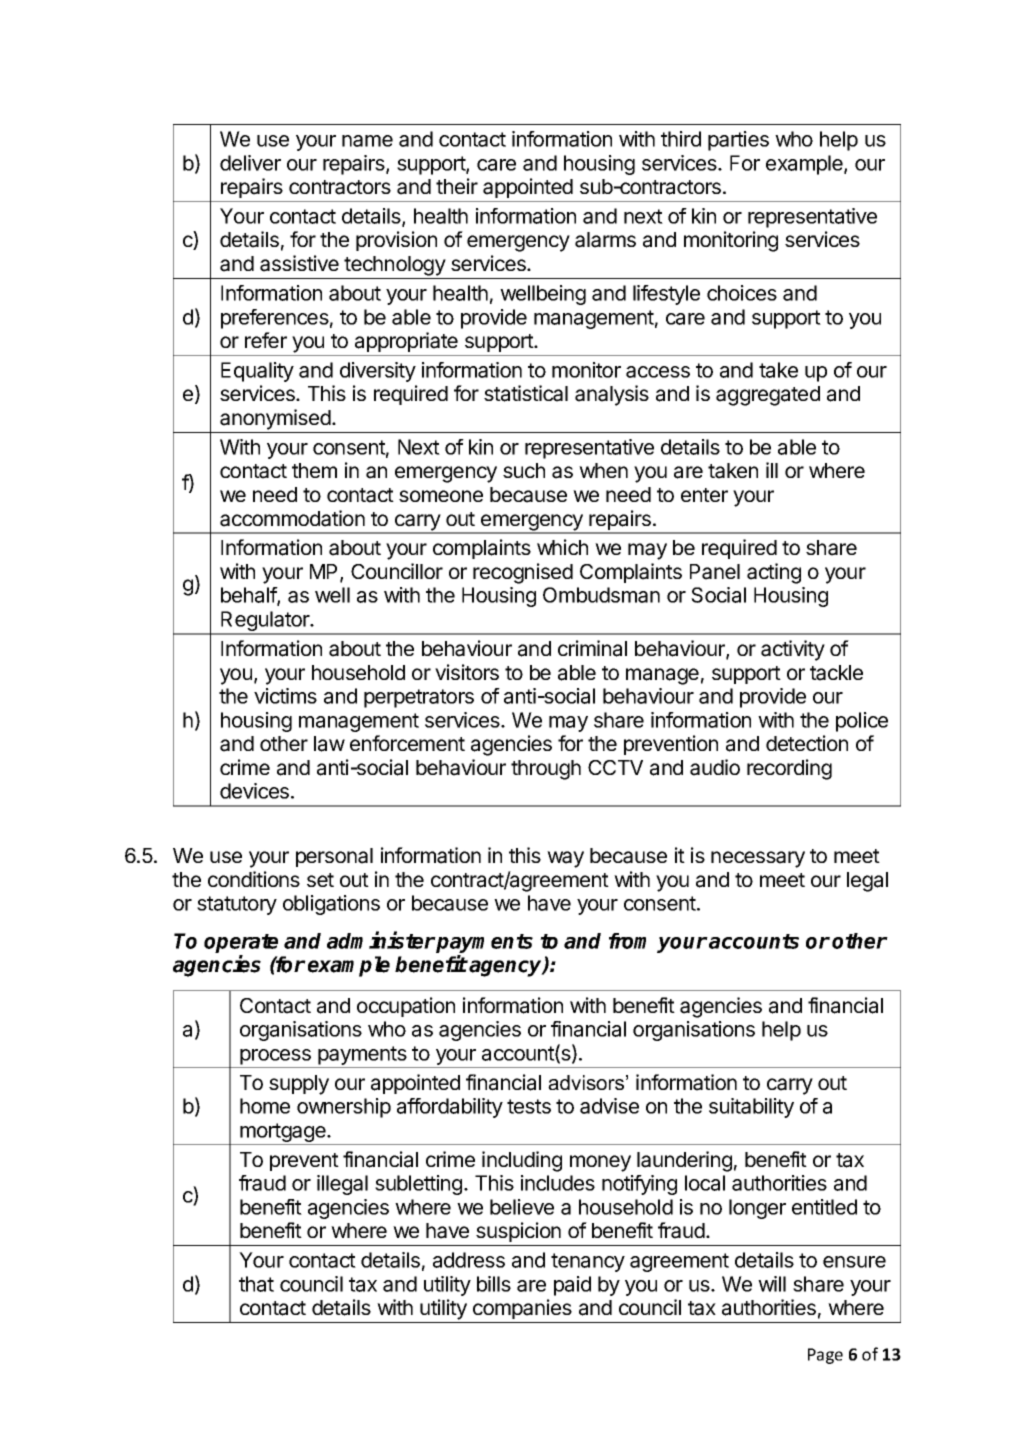  What do you see at coordinates (329, 744) in the image?
I see `law` at bounding box center [329, 744].
